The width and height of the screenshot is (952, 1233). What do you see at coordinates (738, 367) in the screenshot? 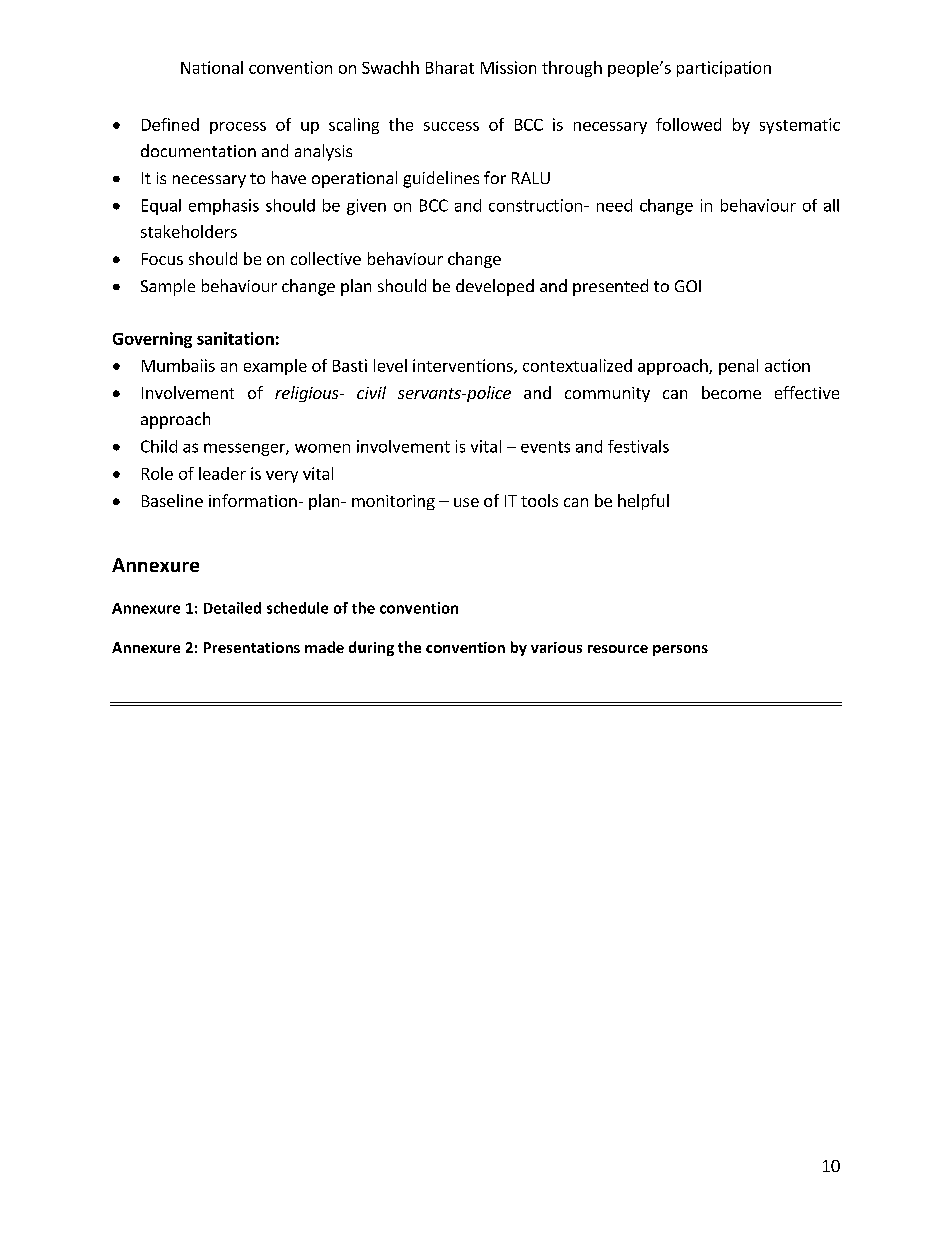
I see `penal` at bounding box center [738, 367].
